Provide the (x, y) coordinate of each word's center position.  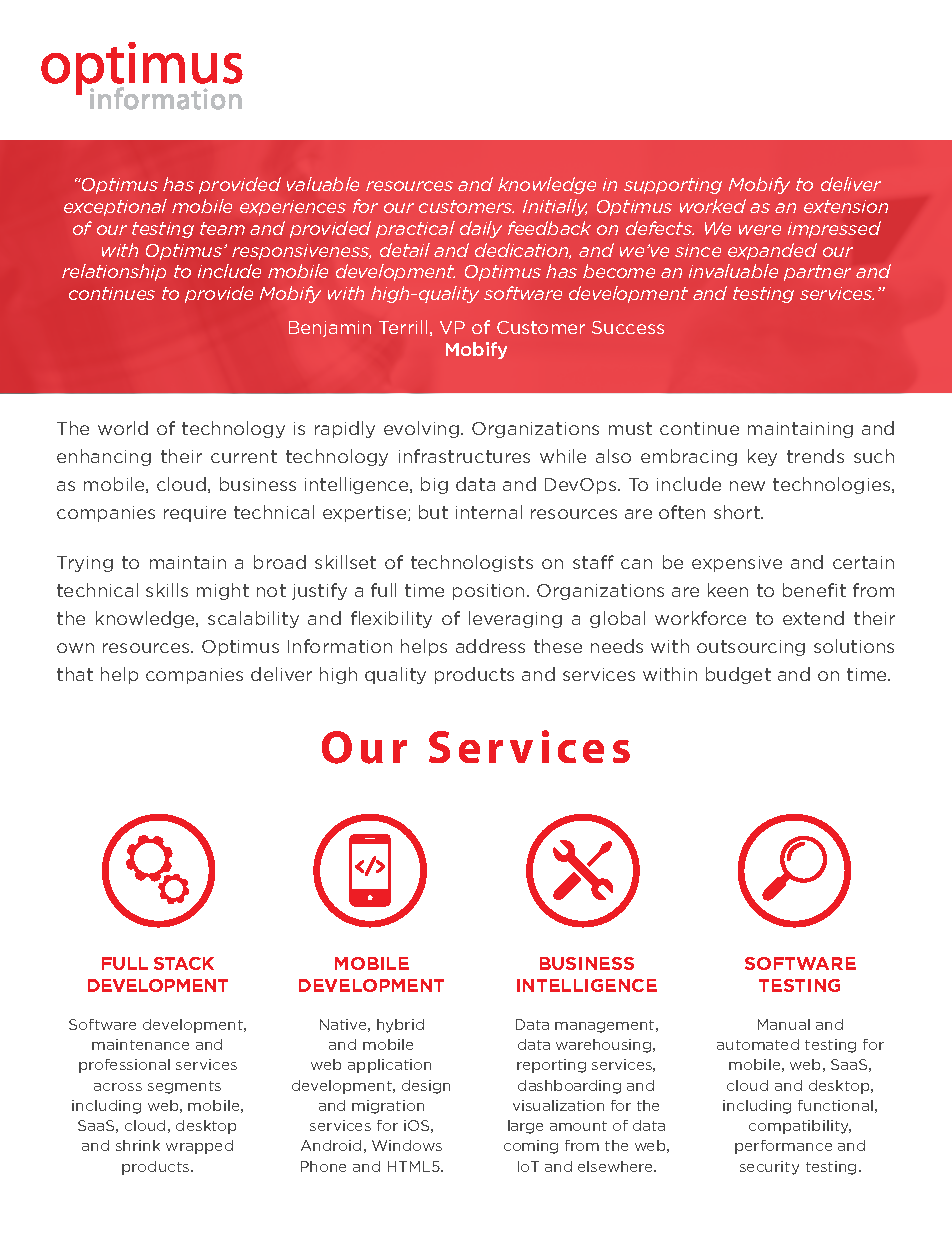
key (762, 457)
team (222, 228)
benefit (814, 590)
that (75, 674)
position (488, 592)
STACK (184, 963)
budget (738, 675)
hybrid (400, 1026)
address (490, 646)
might (223, 591)
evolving (423, 429)
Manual (784, 1024)
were (760, 230)
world (123, 428)
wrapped (199, 1147)
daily (481, 229)
